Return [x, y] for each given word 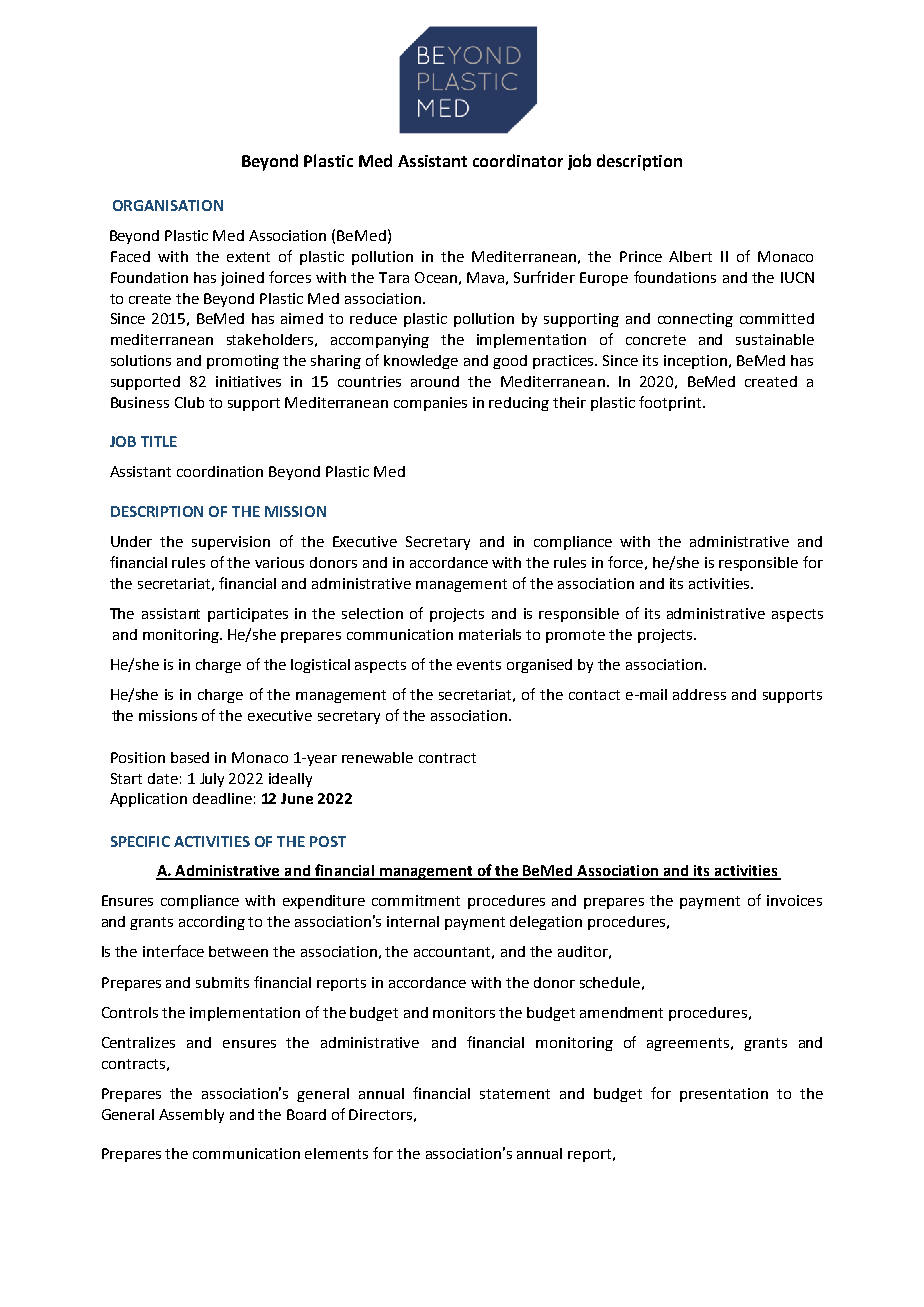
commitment [416, 900]
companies [430, 404]
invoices [794, 900]
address [699, 694]
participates [248, 615]
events [479, 665]
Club [189, 402]
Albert [690, 256]
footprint [670, 403]
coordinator [518, 160]
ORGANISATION [168, 205]
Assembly [191, 1116]
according [212, 923]
